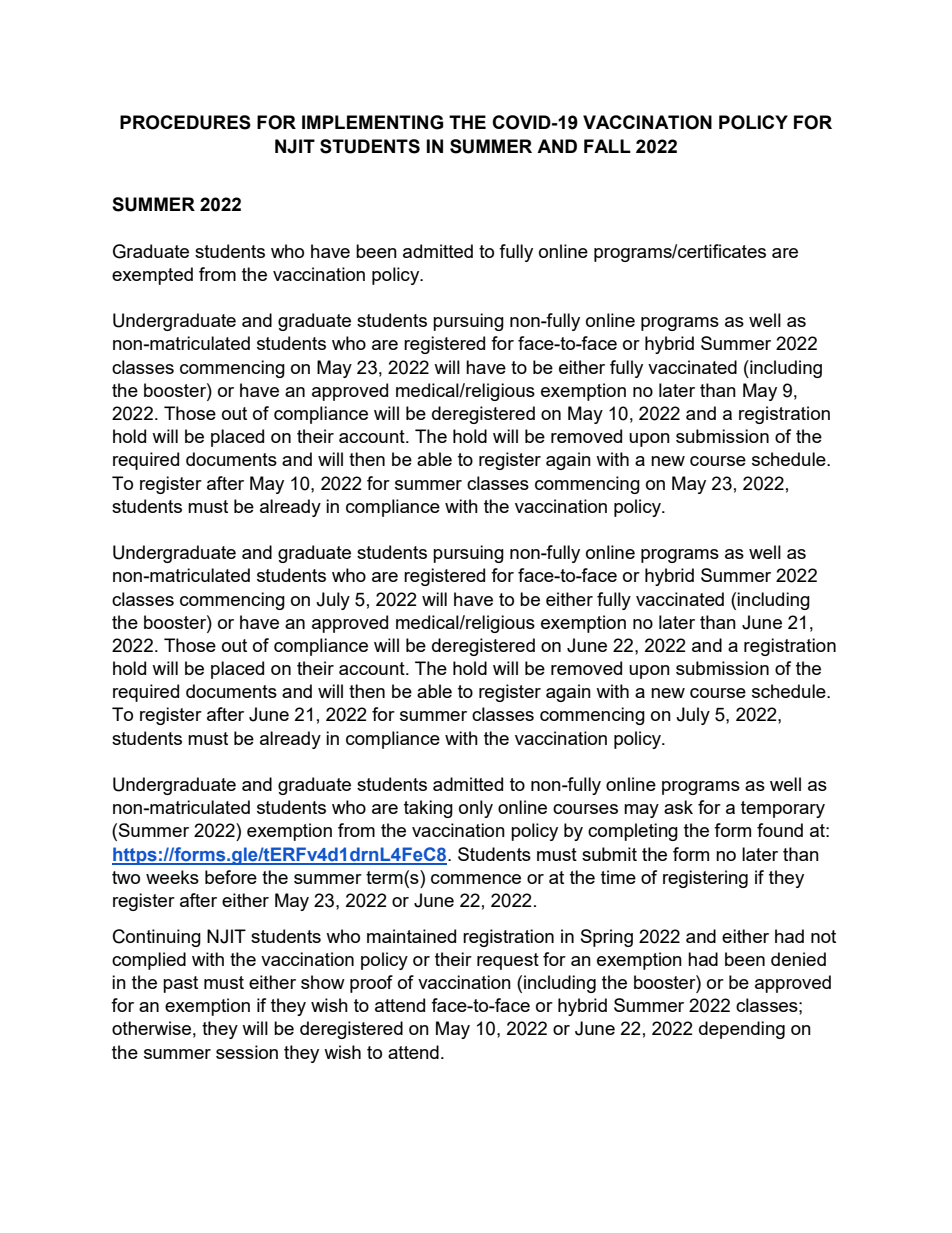  I want to click on session, so click(247, 1052).
